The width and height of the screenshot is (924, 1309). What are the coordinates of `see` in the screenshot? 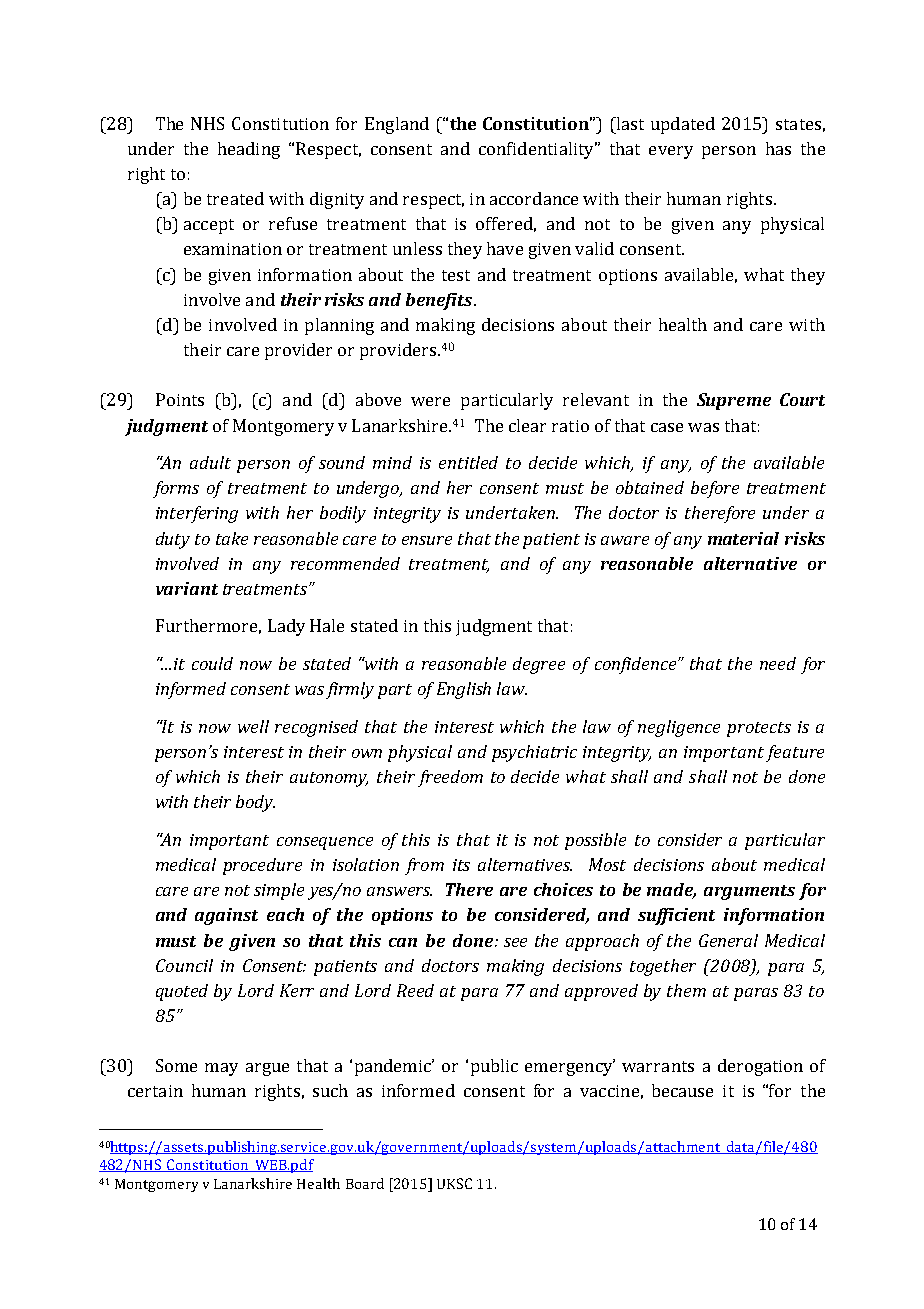 It's located at (515, 942).
